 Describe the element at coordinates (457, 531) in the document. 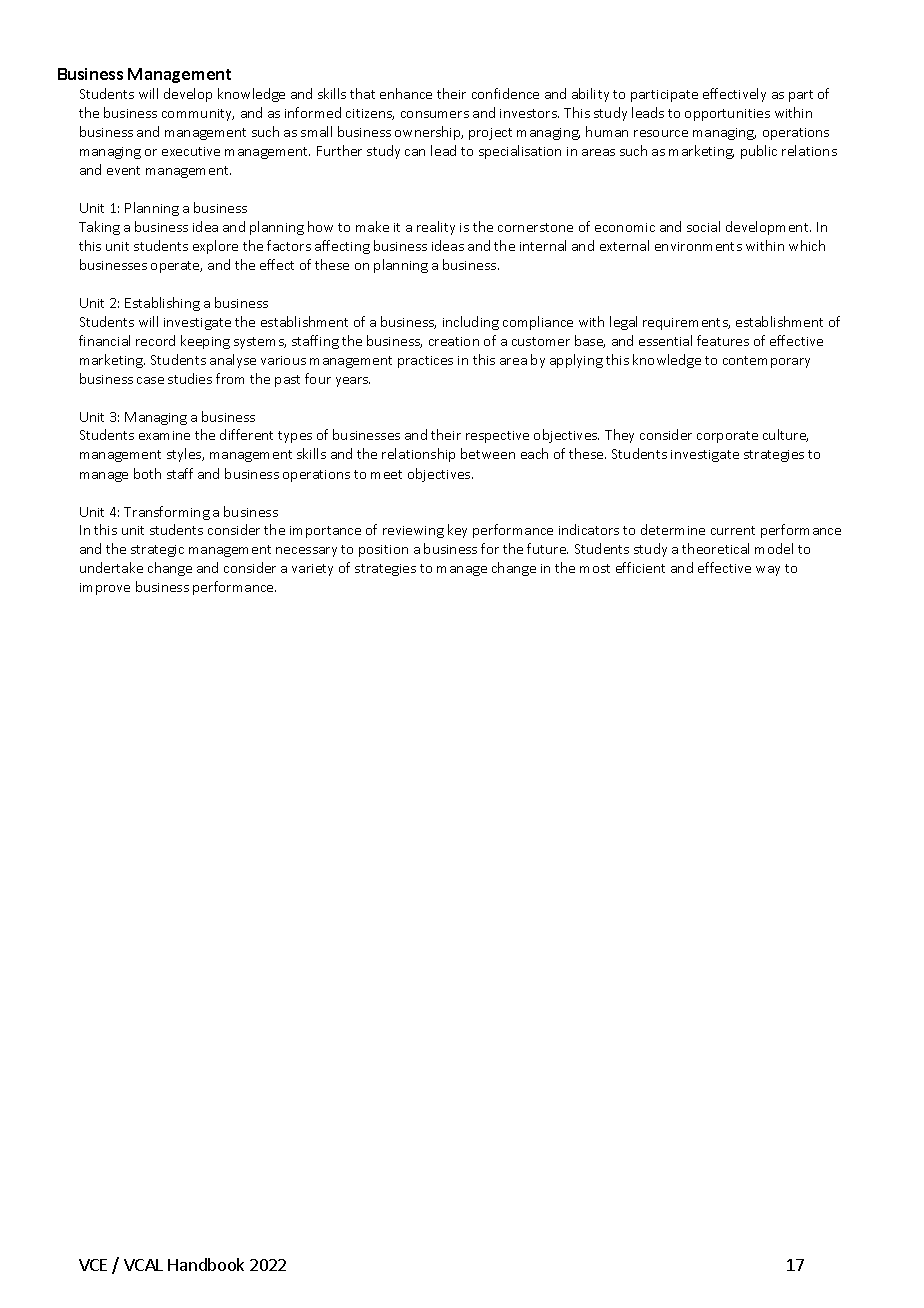

I see `key` at that location.
